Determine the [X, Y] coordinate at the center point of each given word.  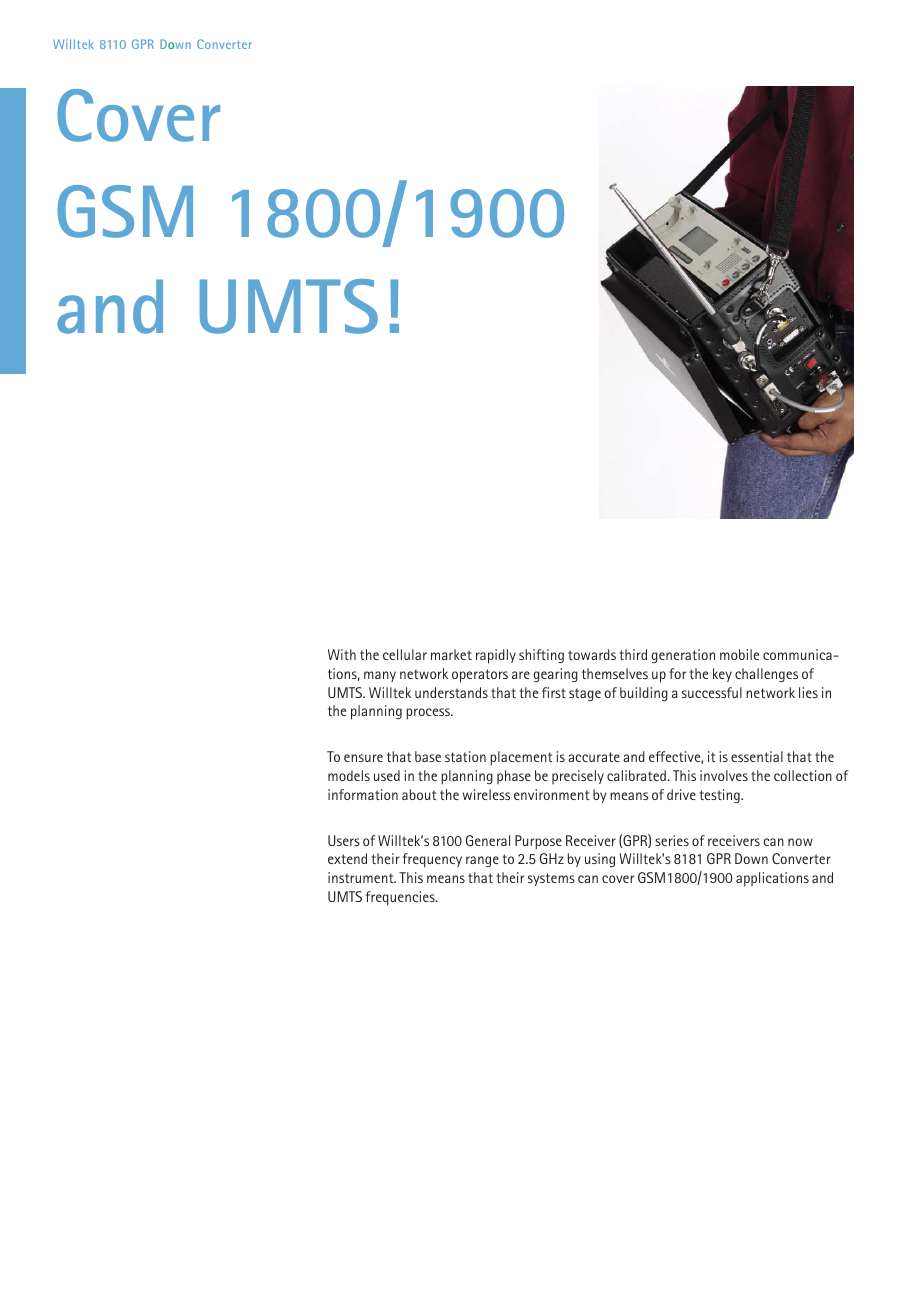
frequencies [401, 898]
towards [592, 654]
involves [724, 775]
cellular [405, 654]
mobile [739, 654]
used [387, 775]
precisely [578, 777]
